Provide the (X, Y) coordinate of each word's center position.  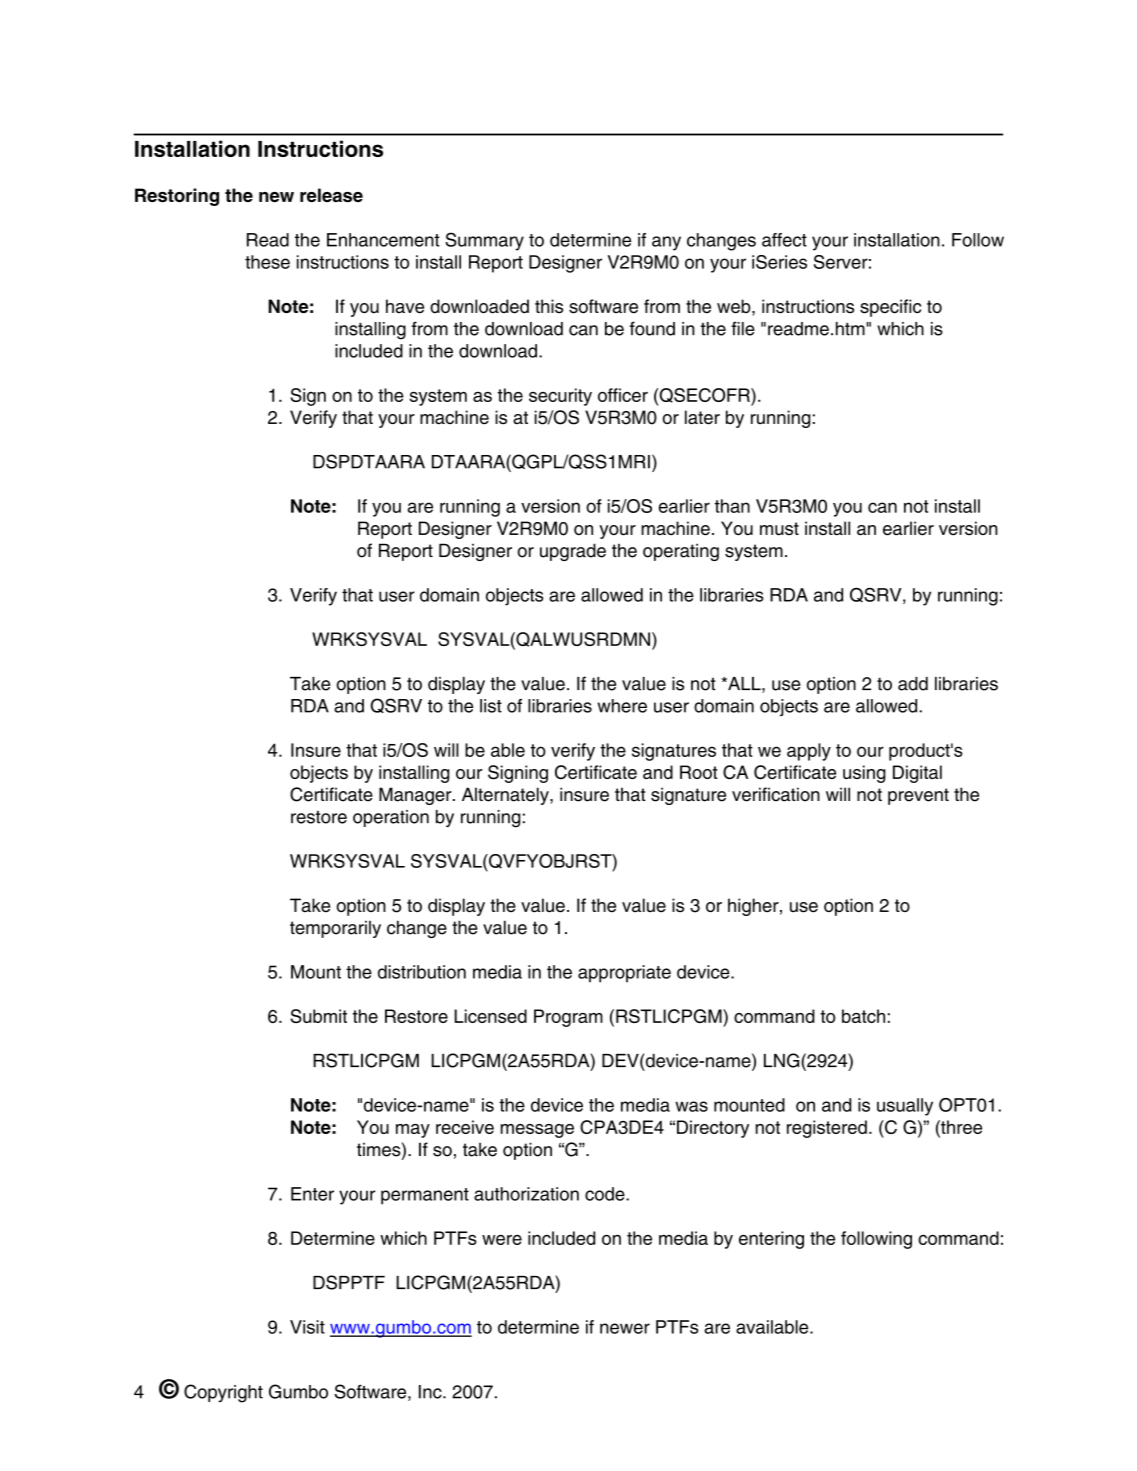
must (779, 529)
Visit (307, 1327)
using (864, 774)
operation (391, 818)
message (537, 1131)
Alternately (506, 796)
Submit (318, 1016)
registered (827, 1129)
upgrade (573, 552)
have (405, 306)
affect (784, 240)
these (267, 262)
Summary (484, 241)
